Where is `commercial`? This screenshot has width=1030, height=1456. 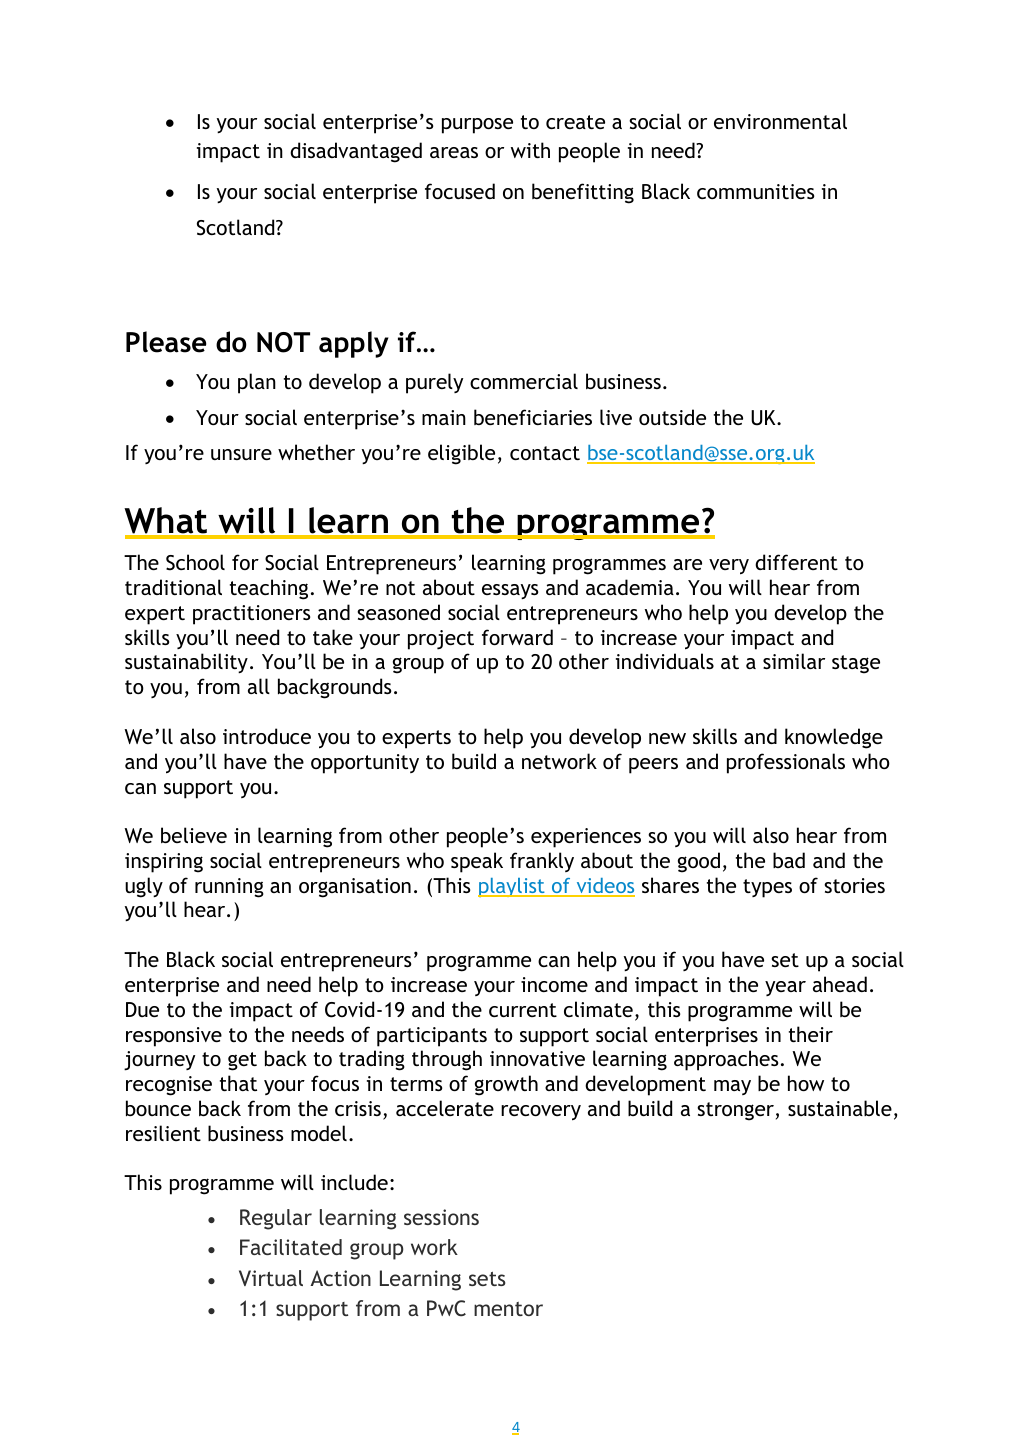 commercial is located at coordinates (524, 381).
